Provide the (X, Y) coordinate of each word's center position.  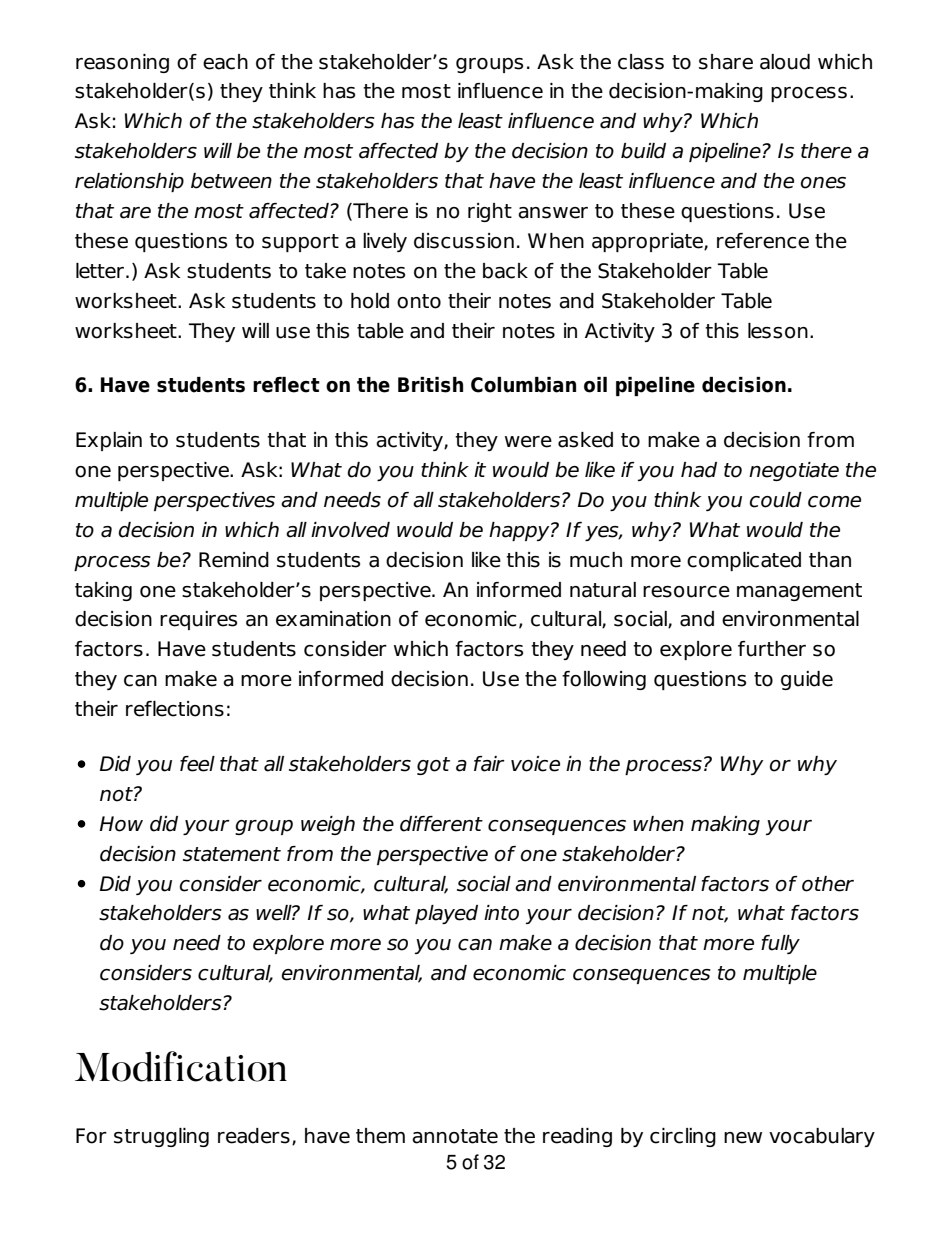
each (225, 62)
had (699, 470)
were (528, 442)
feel (197, 764)
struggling (161, 1137)
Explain (109, 441)
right (490, 212)
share (726, 62)
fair (489, 764)
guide (807, 680)
